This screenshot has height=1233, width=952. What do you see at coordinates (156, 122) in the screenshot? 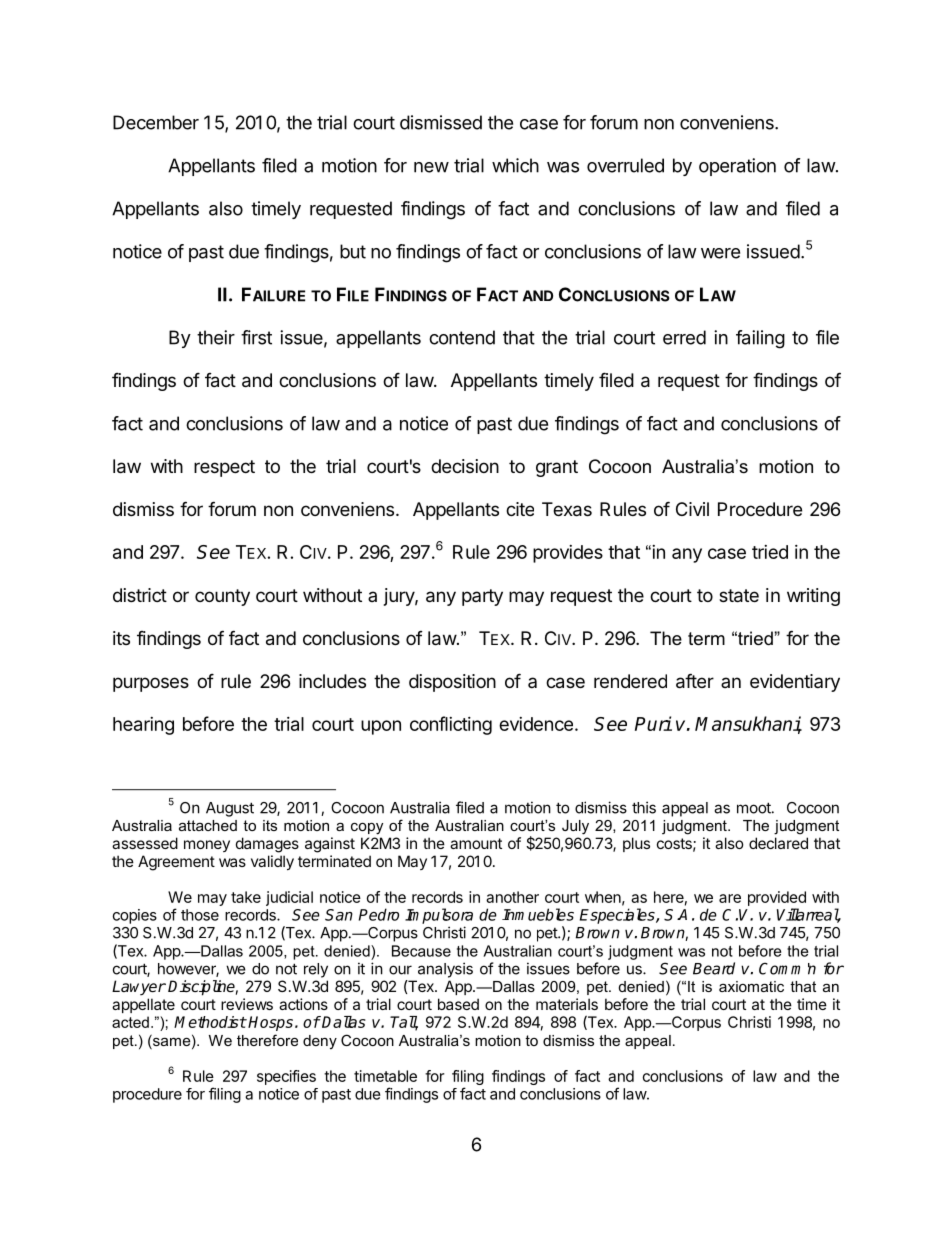
I see `December` at bounding box center [156, 122].
